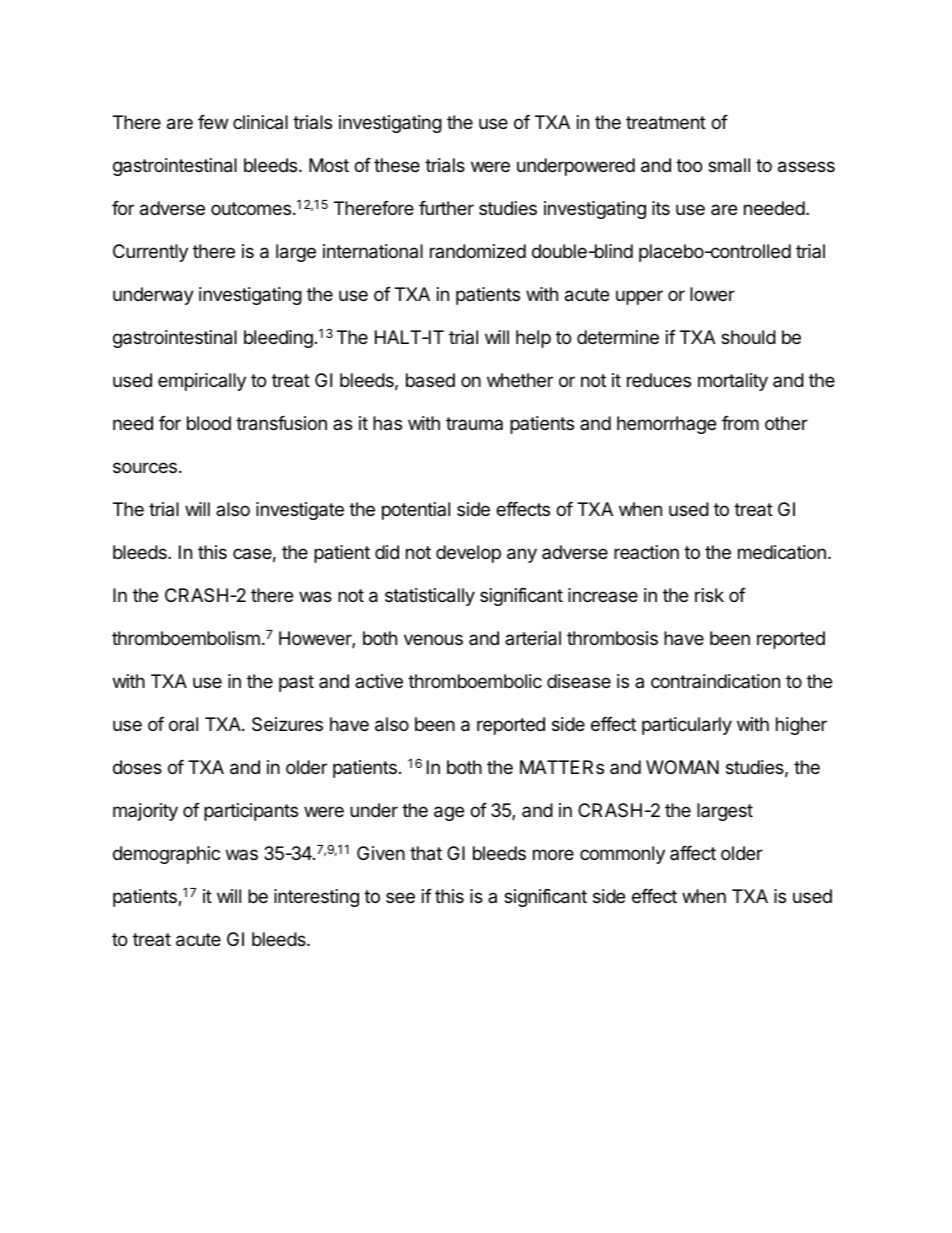  What do you see at coordinates (533, 339) in the document?
I see `help` at bounding box center [533, 339].
